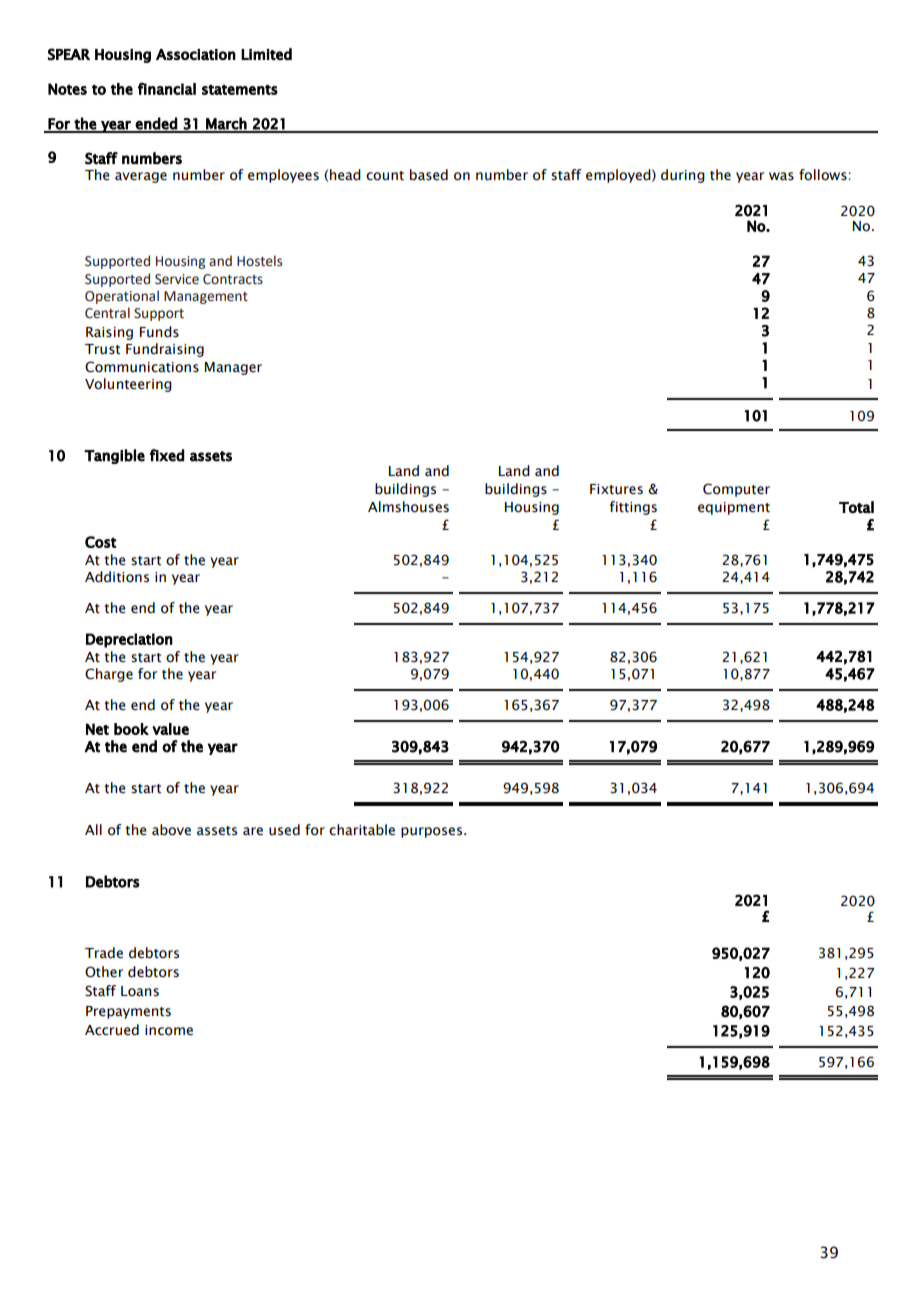  Describe the element at coordinates (284, 830) in the screenshot. I see `used` at that location.
